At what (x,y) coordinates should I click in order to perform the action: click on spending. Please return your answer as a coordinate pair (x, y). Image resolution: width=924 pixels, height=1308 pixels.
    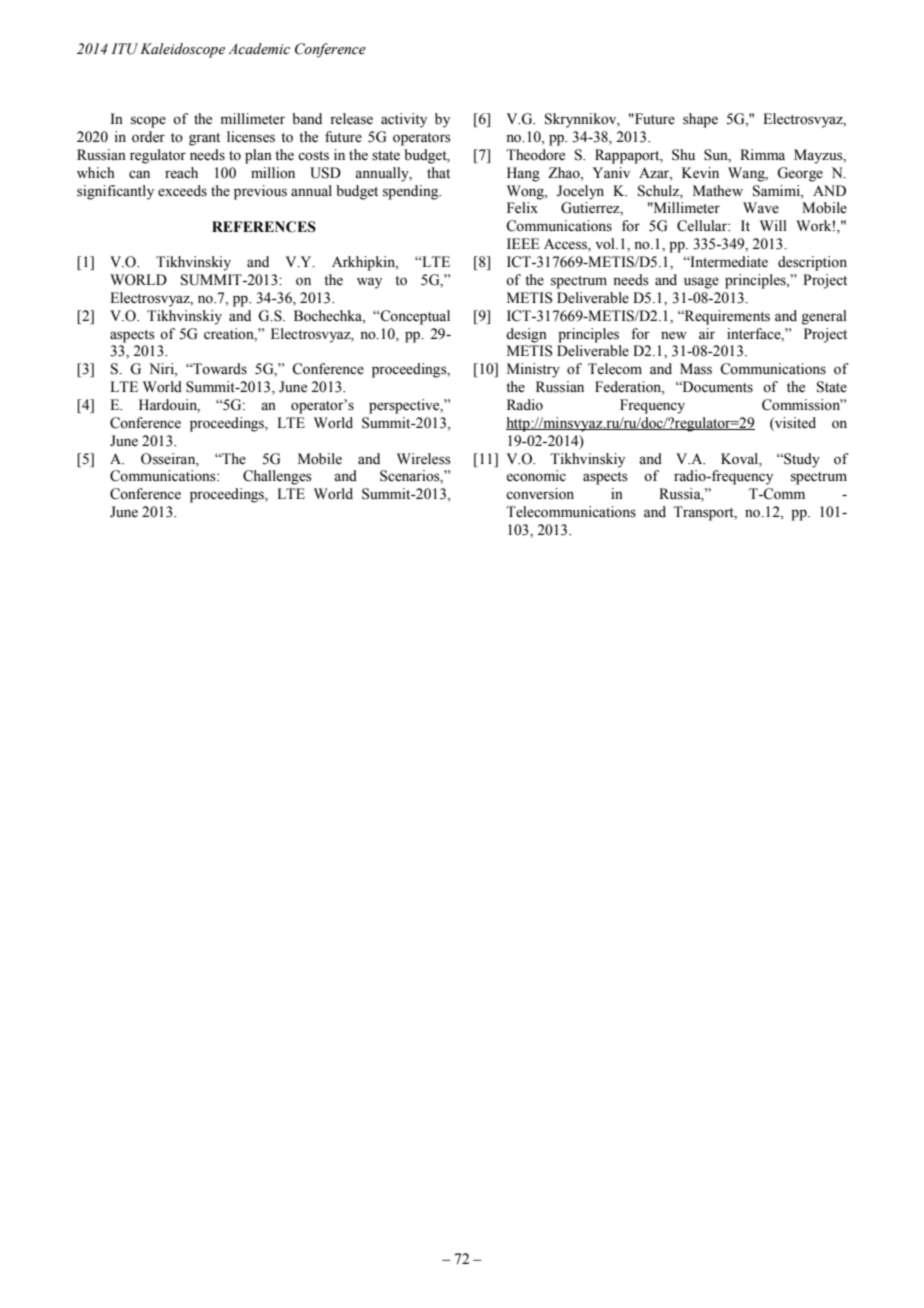
    Looking at the image, I should click on (412, 192).
